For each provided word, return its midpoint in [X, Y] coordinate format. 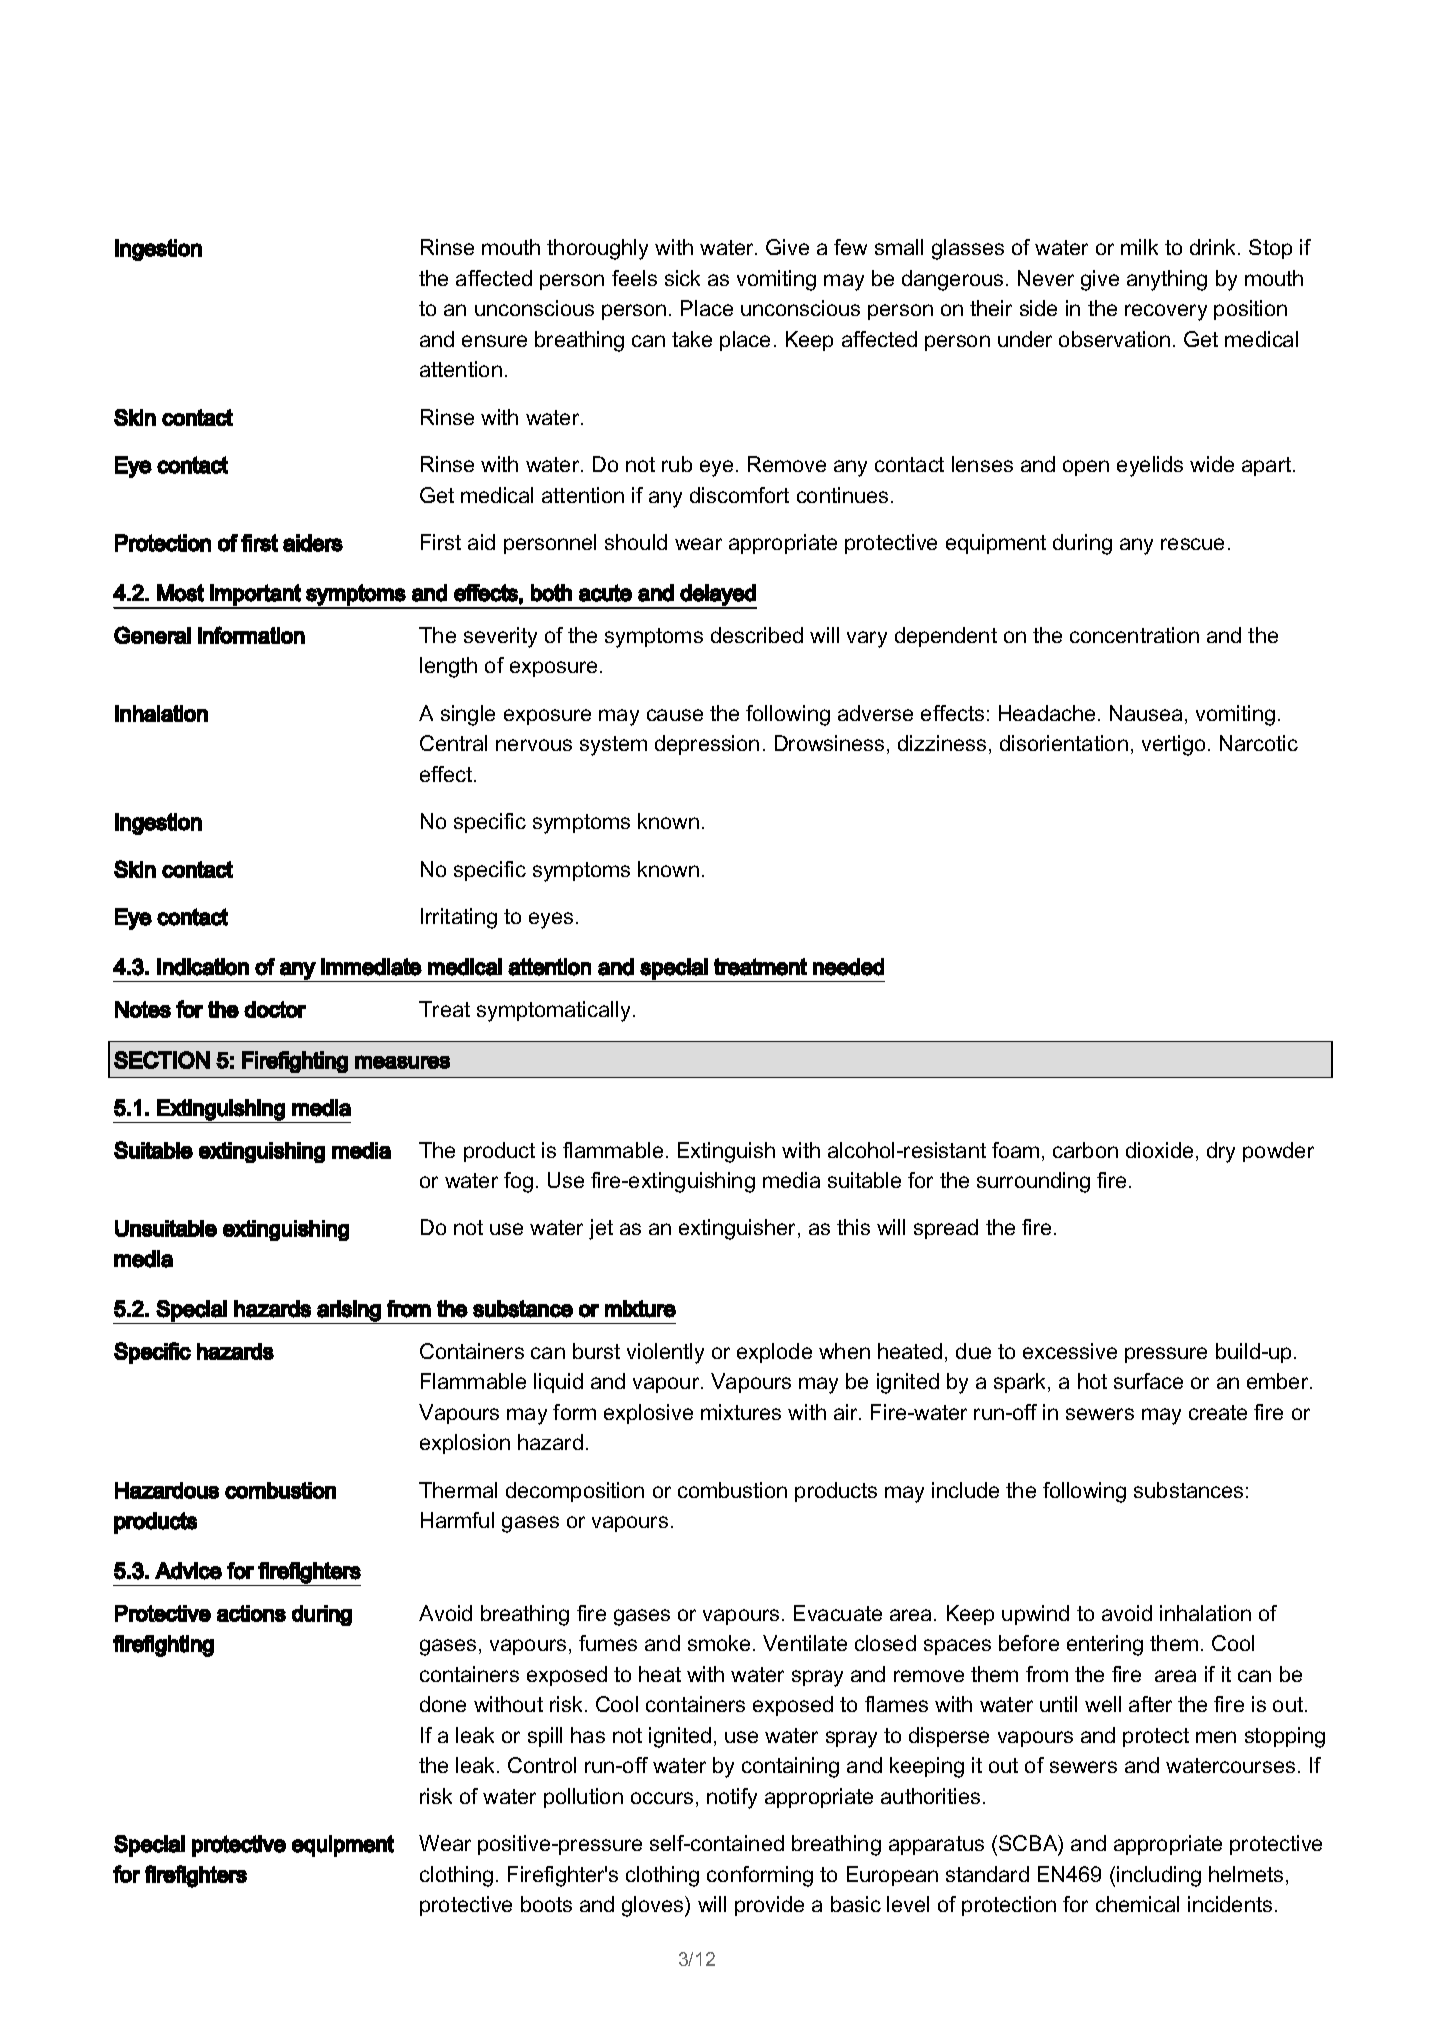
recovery [1166, 312]
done [443, 1704]
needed [848, 967]
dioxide [1159, 1150]
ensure [494, 341]
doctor [275, 1009]
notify [732, 1798]
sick [682, 278]
